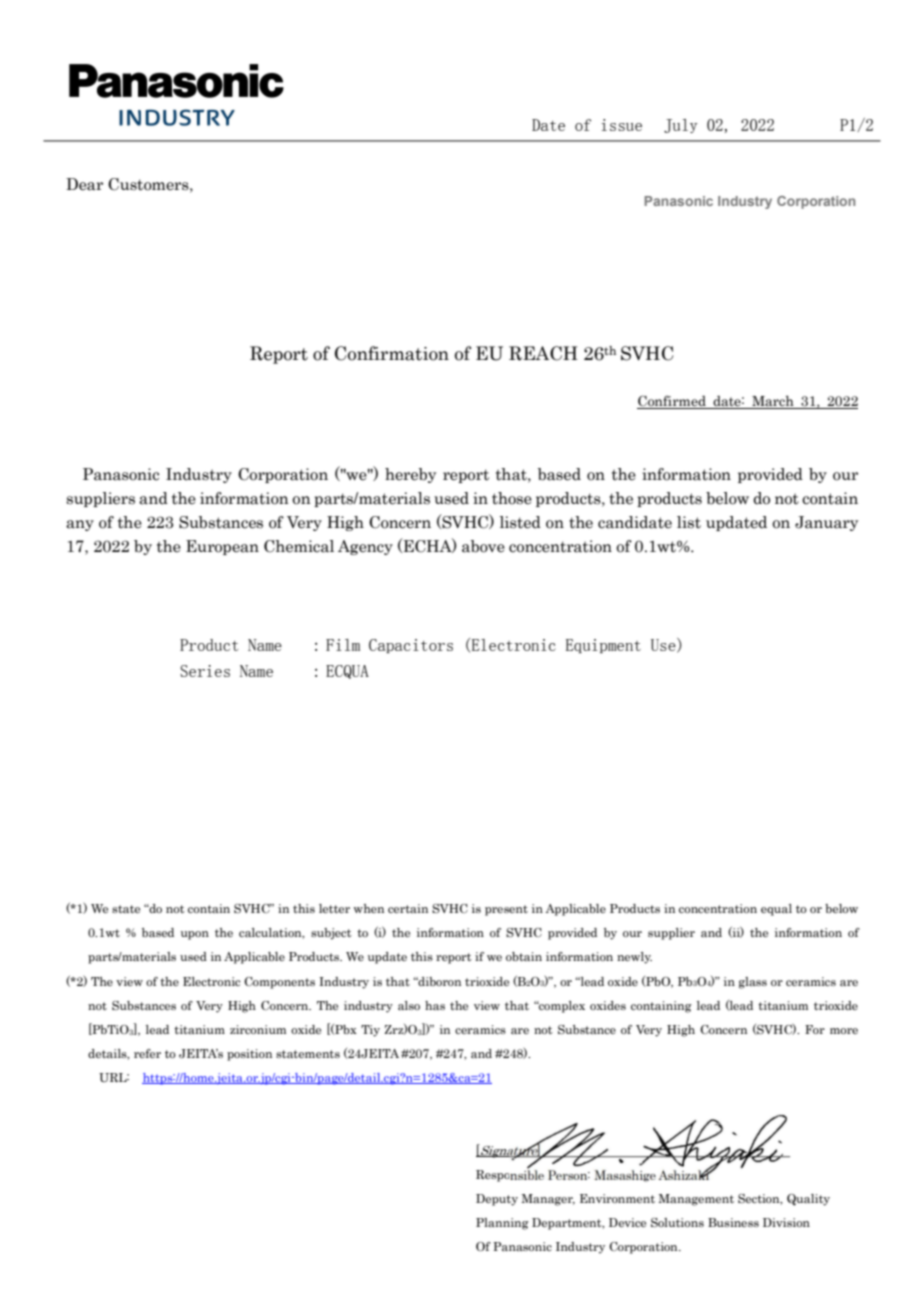  What do you see at coordinates (733, 1222) in the image?
I see `Business` at bounding box center [733, 1222].
